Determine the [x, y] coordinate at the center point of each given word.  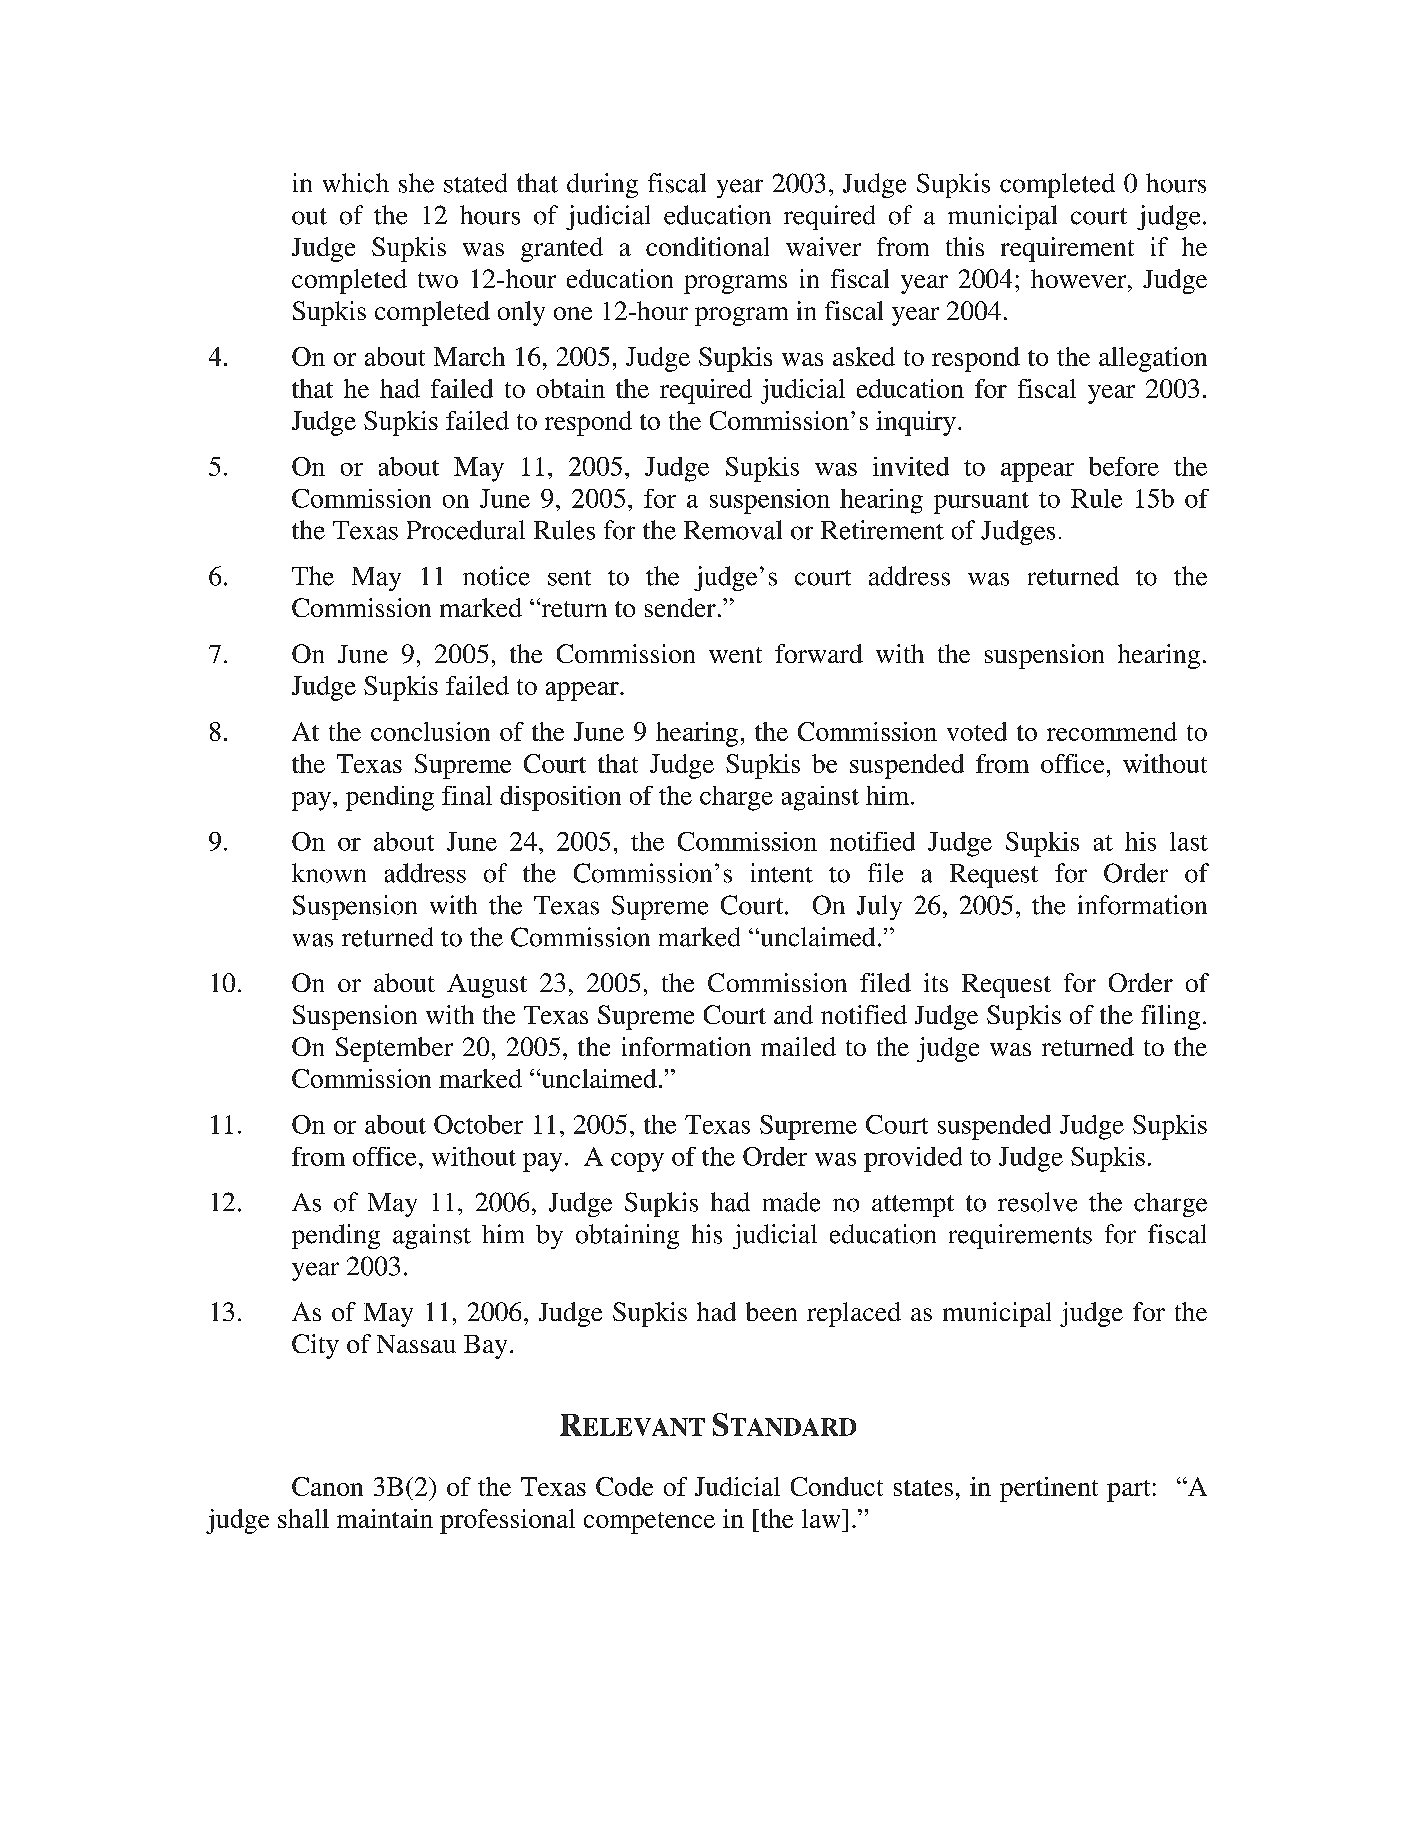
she [416, 183]
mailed [798, 1046]
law [822, 1518]
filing [1170, 1017]
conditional [707, 246]
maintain [385, 1518]
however [1080, 278]
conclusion [430, 731]
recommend [1112, 731]
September [394, 1049]
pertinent [1049, 1489]
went [735, 655]
